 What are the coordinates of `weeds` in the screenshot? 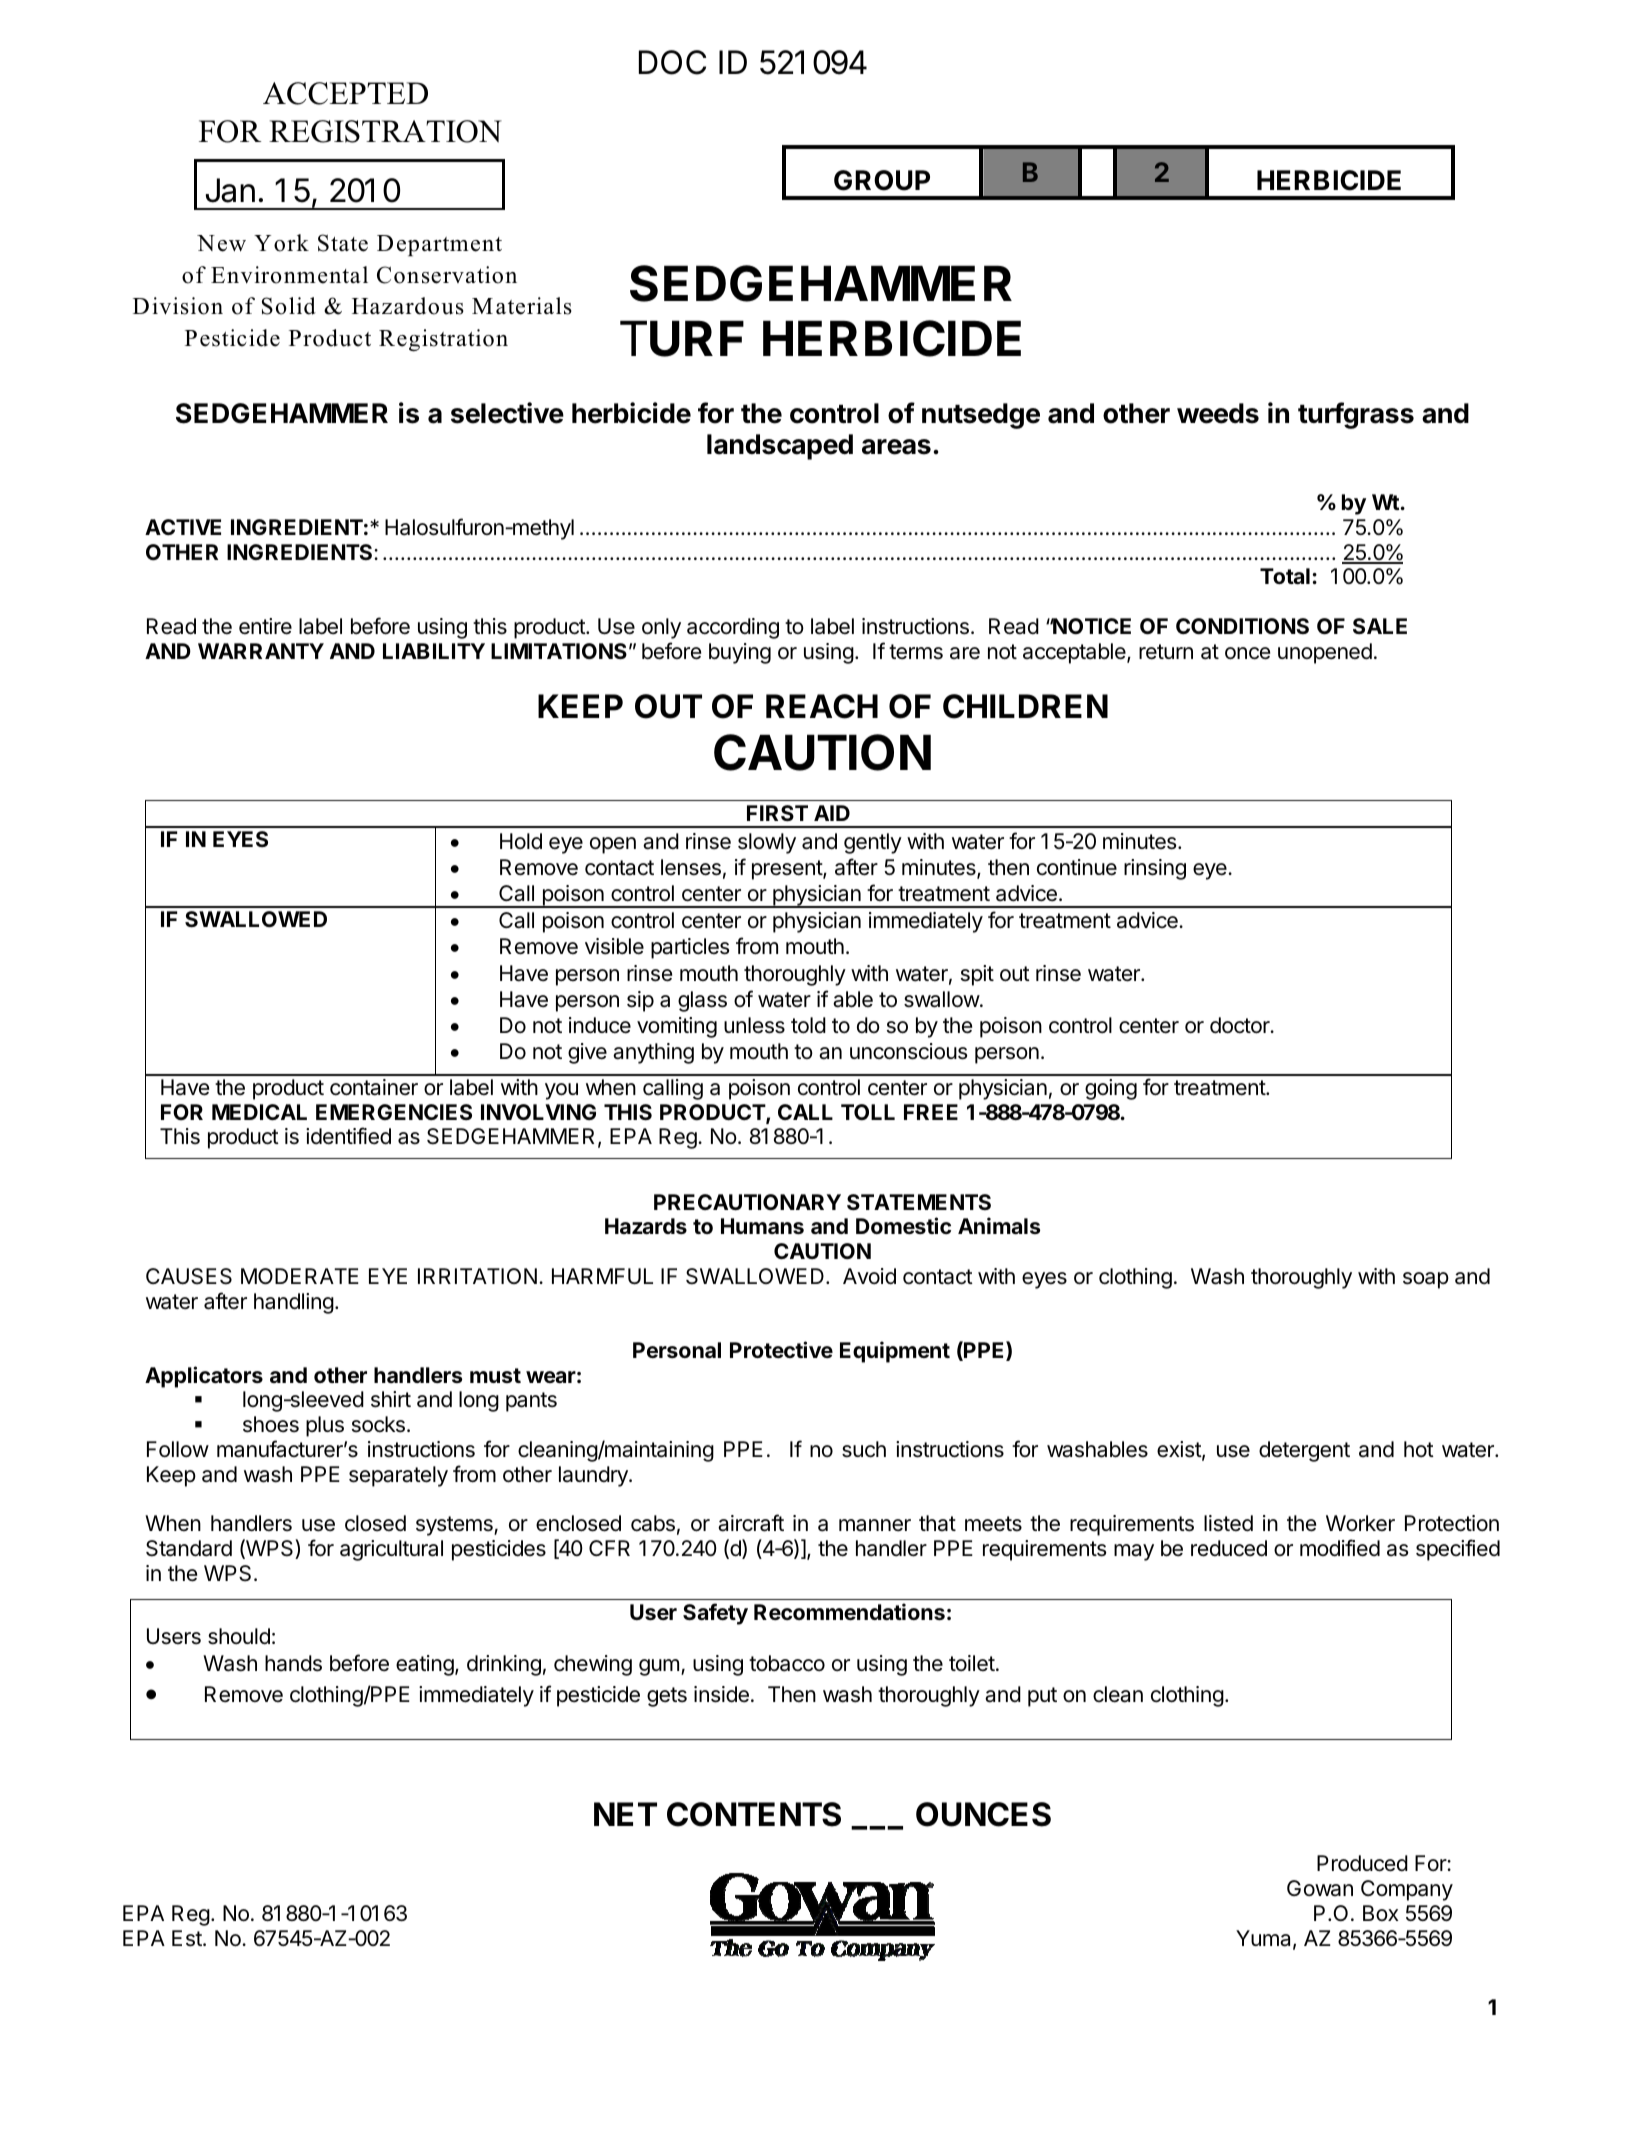 It's located at (1218, 413).
